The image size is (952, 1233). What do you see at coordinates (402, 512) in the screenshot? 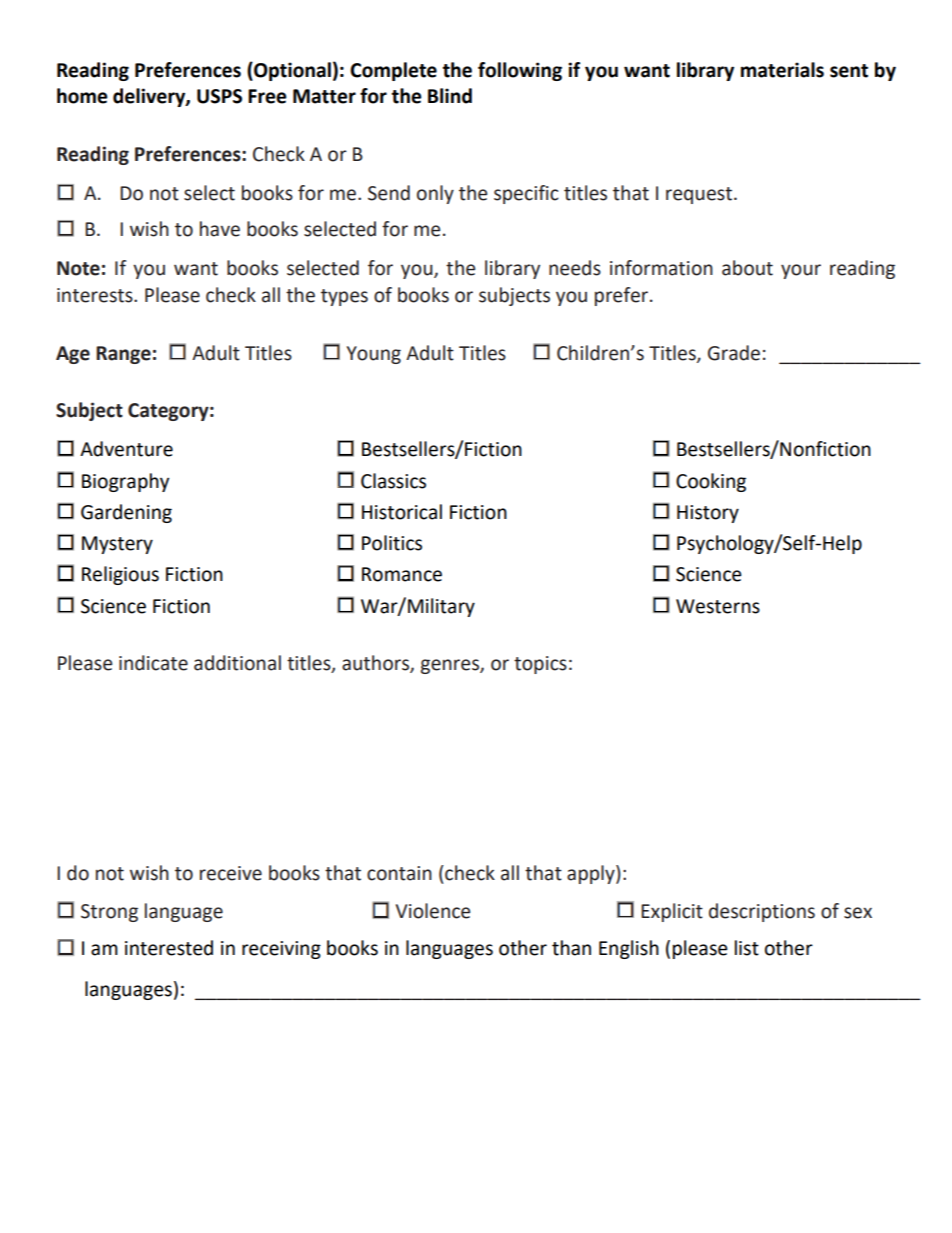
I see `Historical` at bounding box center [402, 512].
